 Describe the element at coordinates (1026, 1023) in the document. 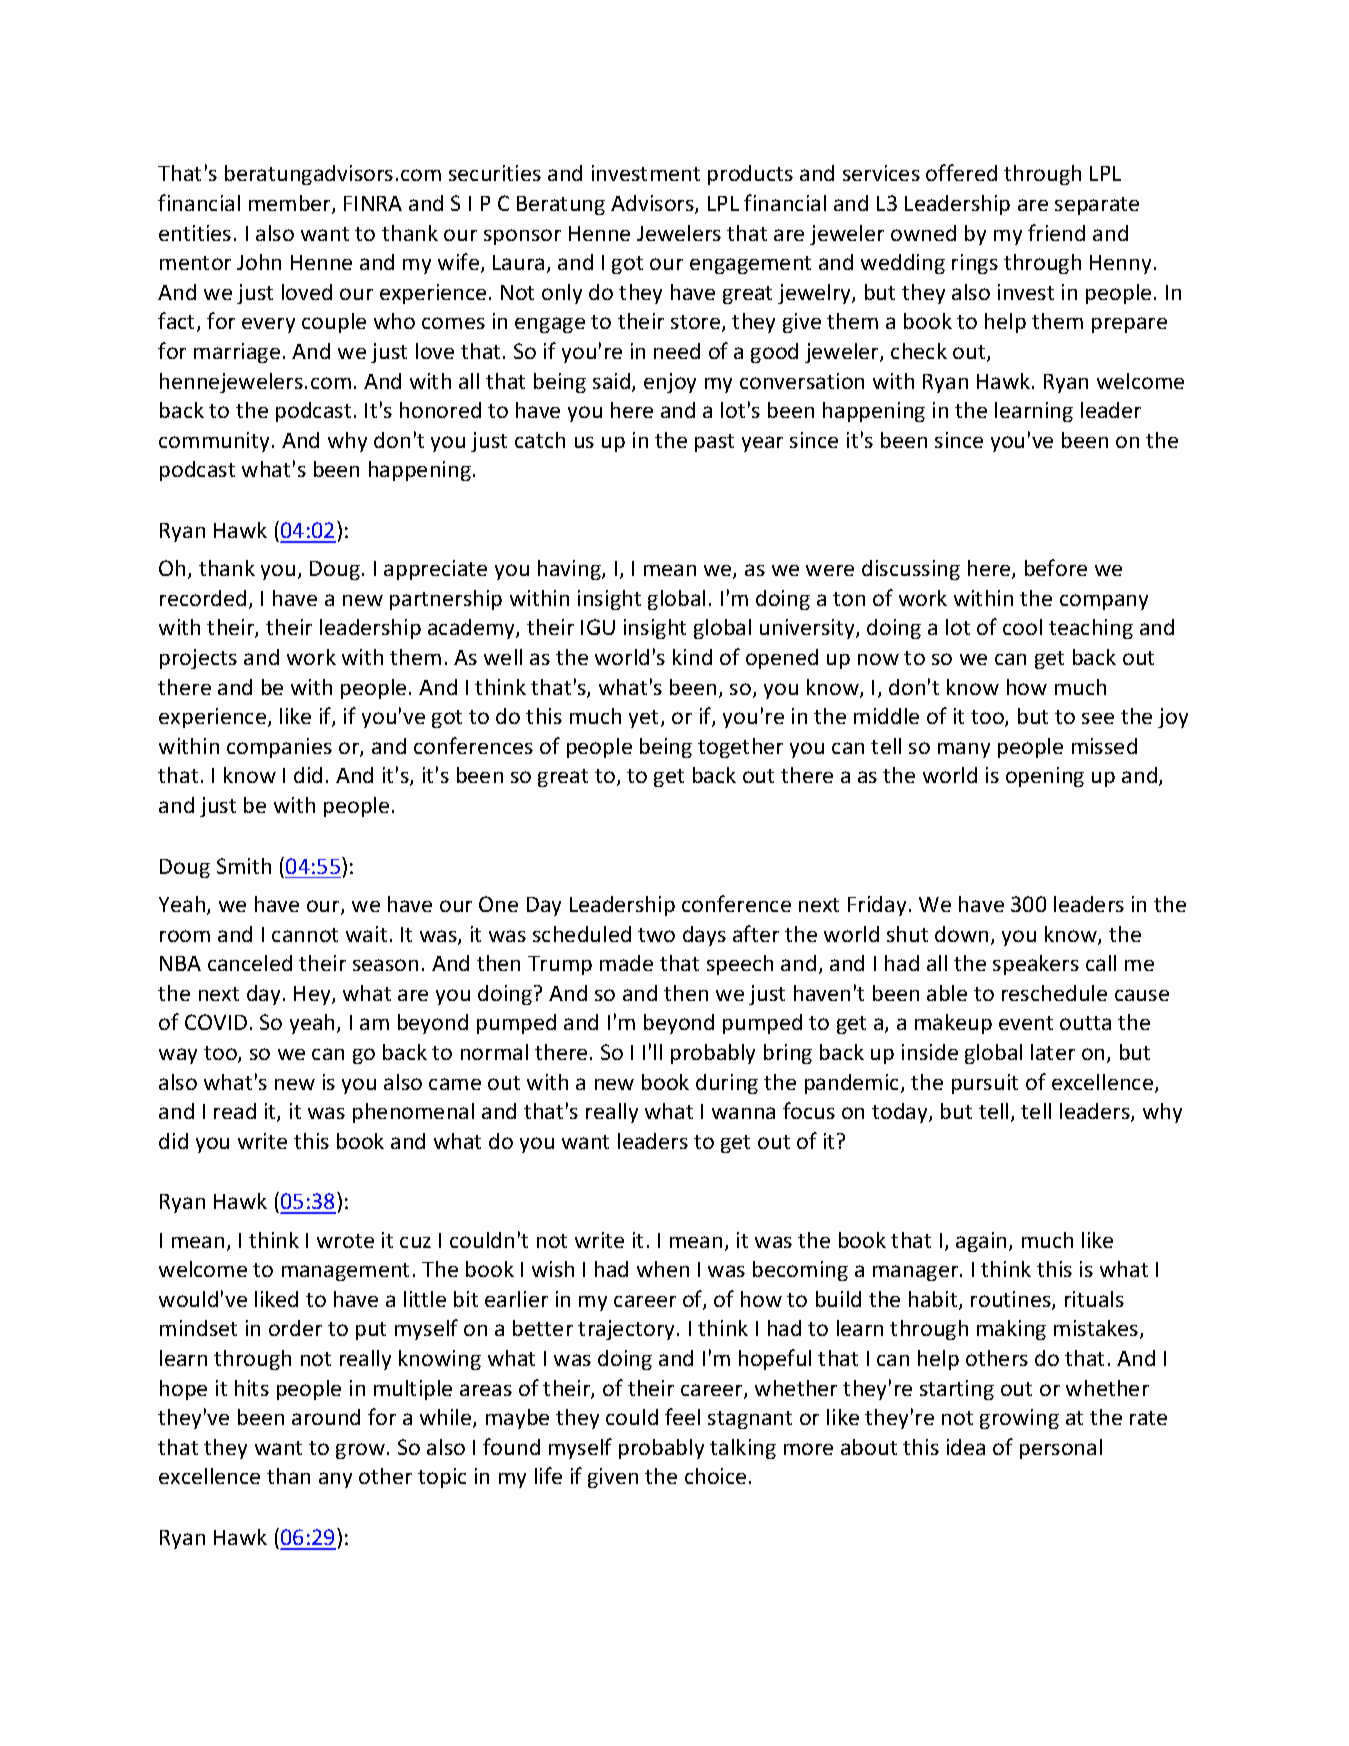

I see `event` at that location.
